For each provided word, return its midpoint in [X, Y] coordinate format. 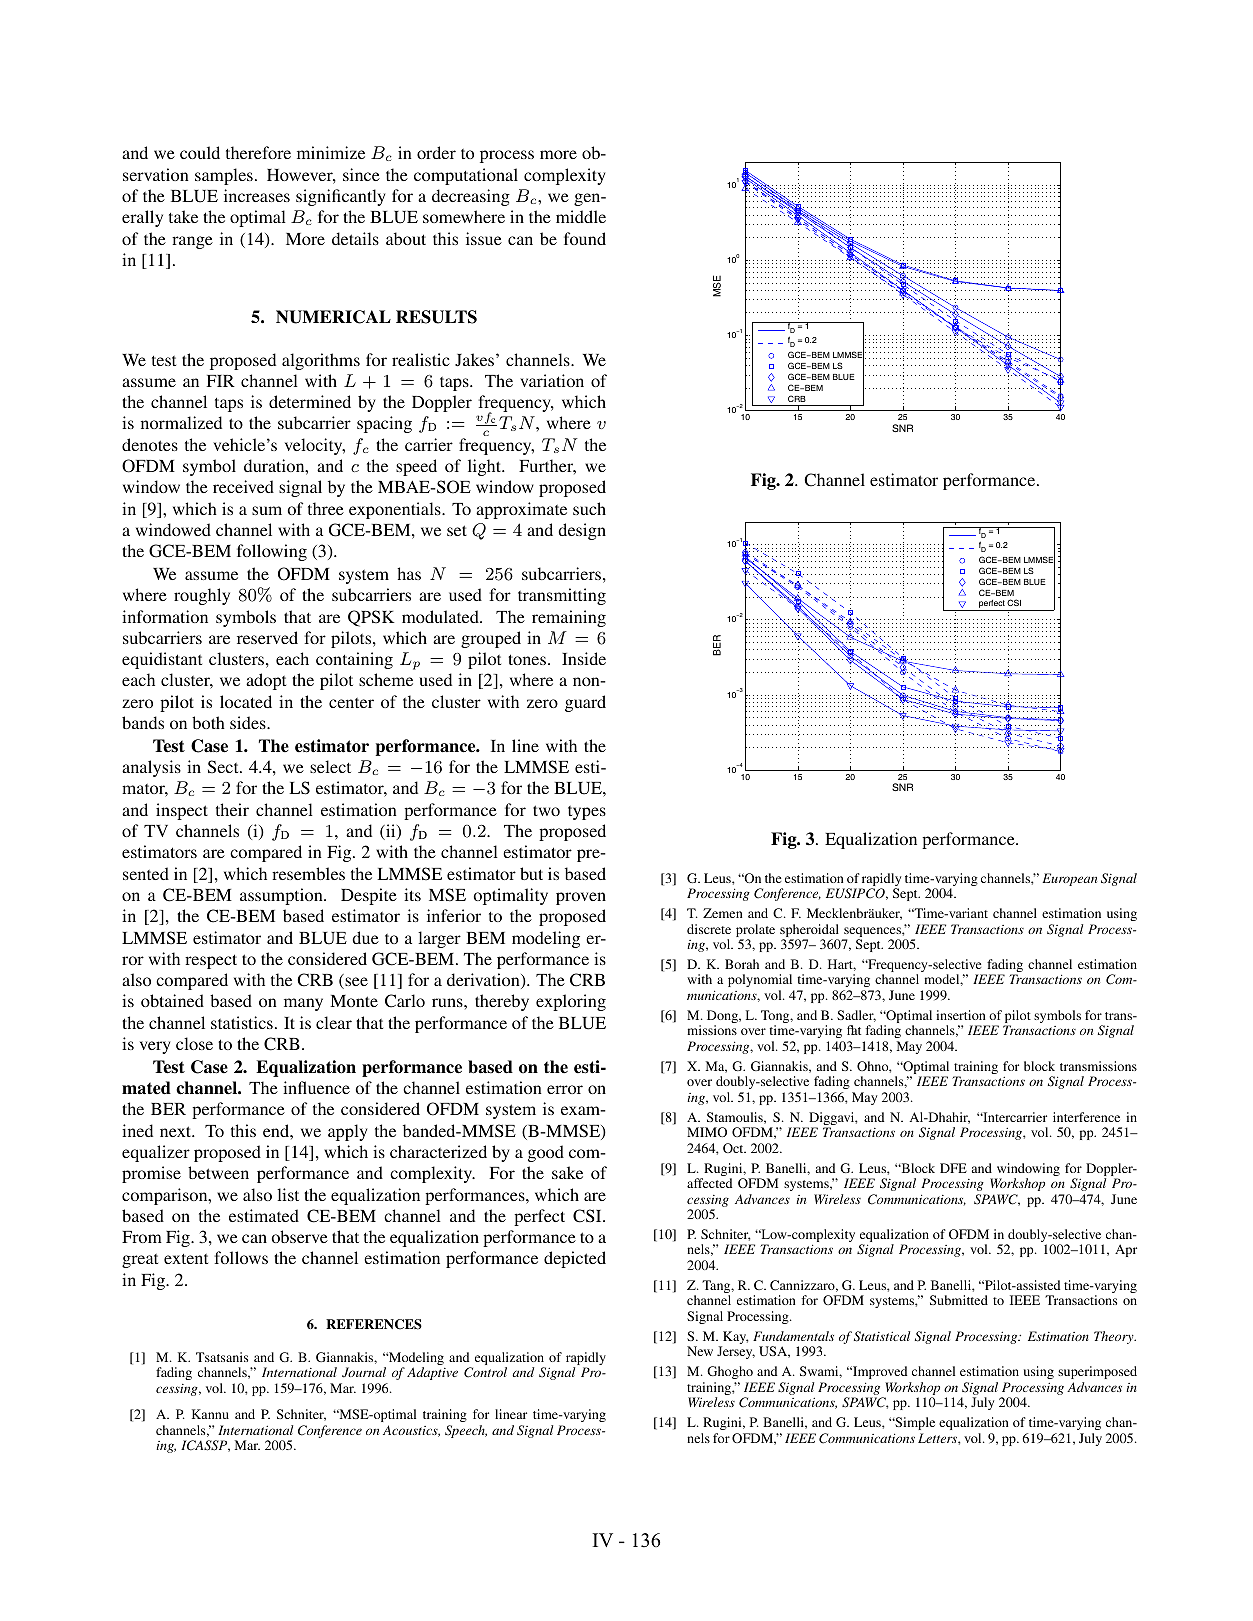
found [585, 238]
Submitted [959, 1300]
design [582, 531]
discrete [709, 929]
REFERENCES [374, 1324]
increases [257, 195]
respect [211, 961]
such [589, 508]
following [272, 552]
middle [581, 216]
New [700, 1351]
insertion [960, 1015]
